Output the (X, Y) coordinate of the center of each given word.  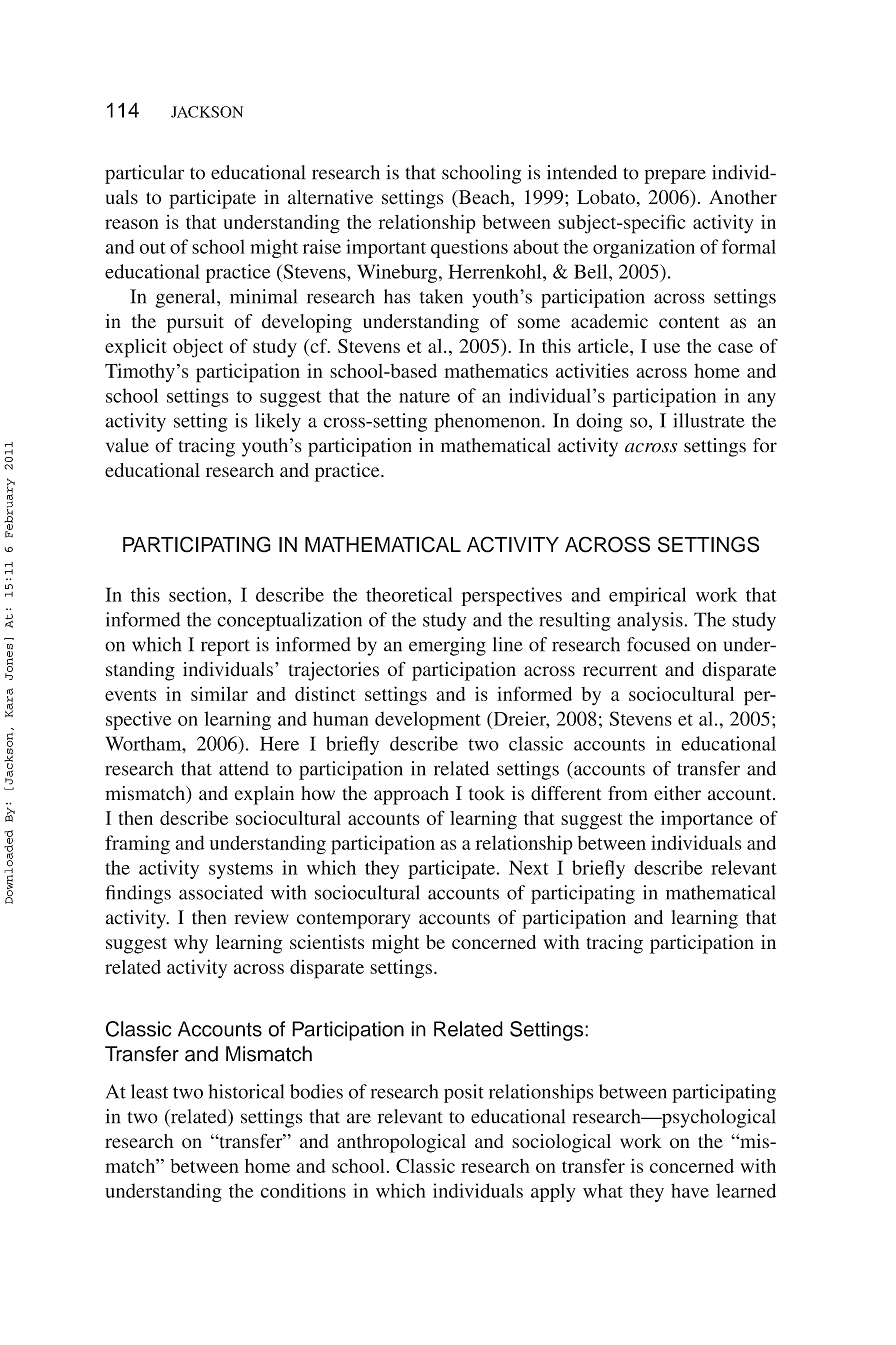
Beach (484, 198)
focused (658, 644)
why (191, 944)
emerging (447, 646)
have (690, 1190)
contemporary (353, 920)
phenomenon (488, 422)
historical (246, 1091)
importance (707, 820)
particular (144, 174)
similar (219, 694)
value (127, 445)
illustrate (709, 420)
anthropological (401, 1143)
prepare (675, 176)
